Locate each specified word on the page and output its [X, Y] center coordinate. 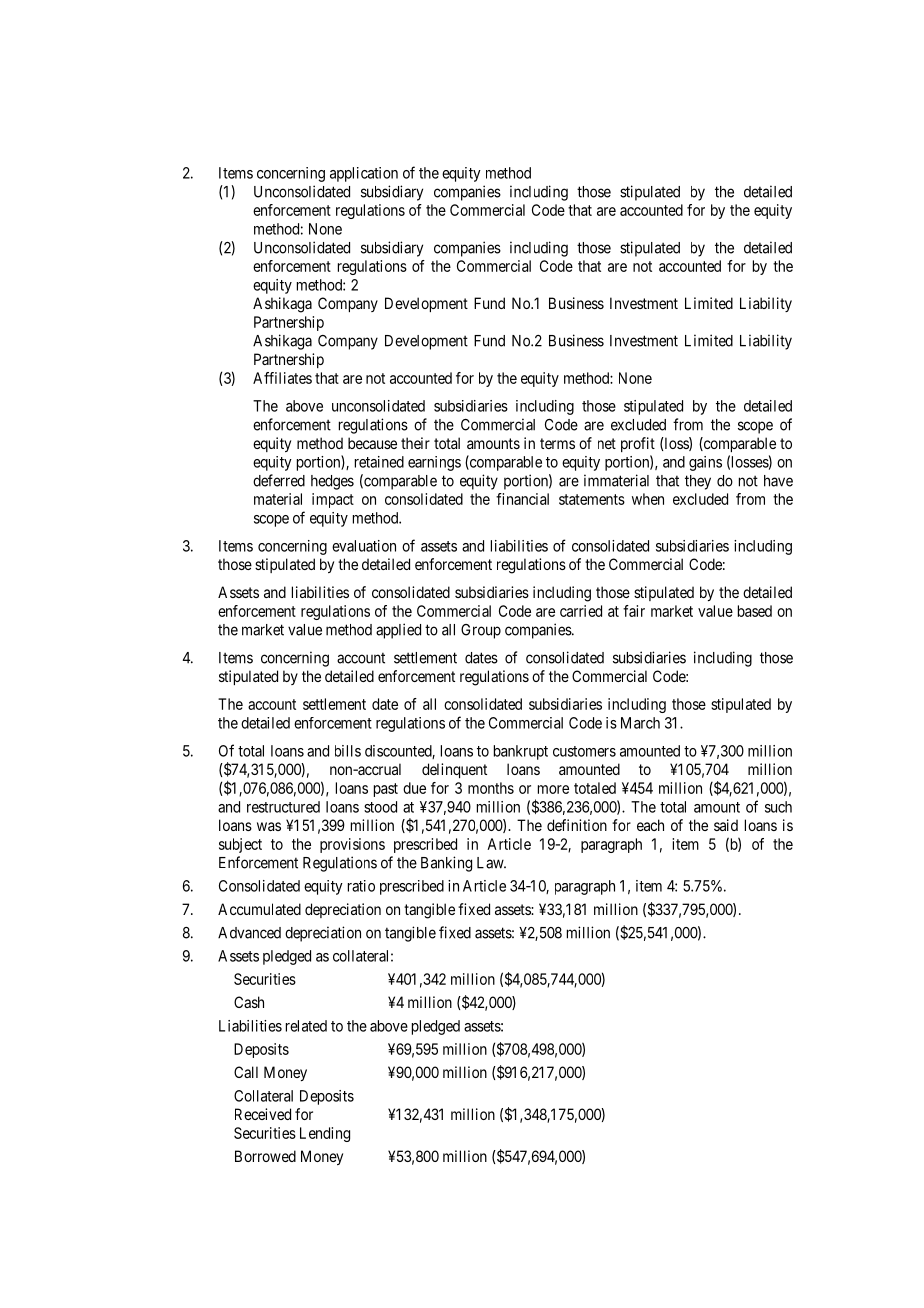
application [364, 174]
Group [481, 631]
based [755, 611]
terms [557, 443]
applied [398, 631]
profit [638, 444]
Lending [325, 1134]
